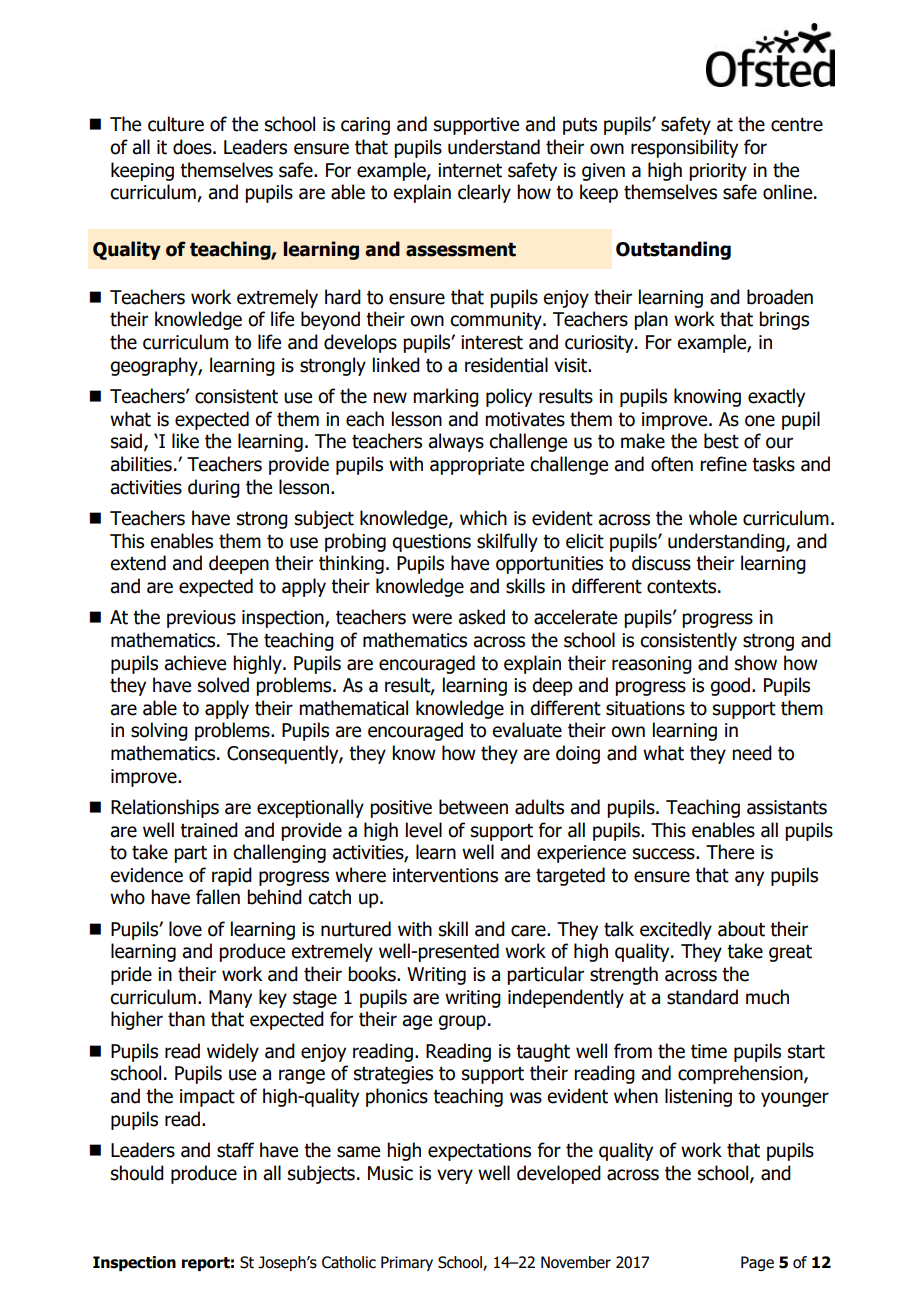  Describe the element at coordinates (462, 1022) in the page. I see `group` at that location.
